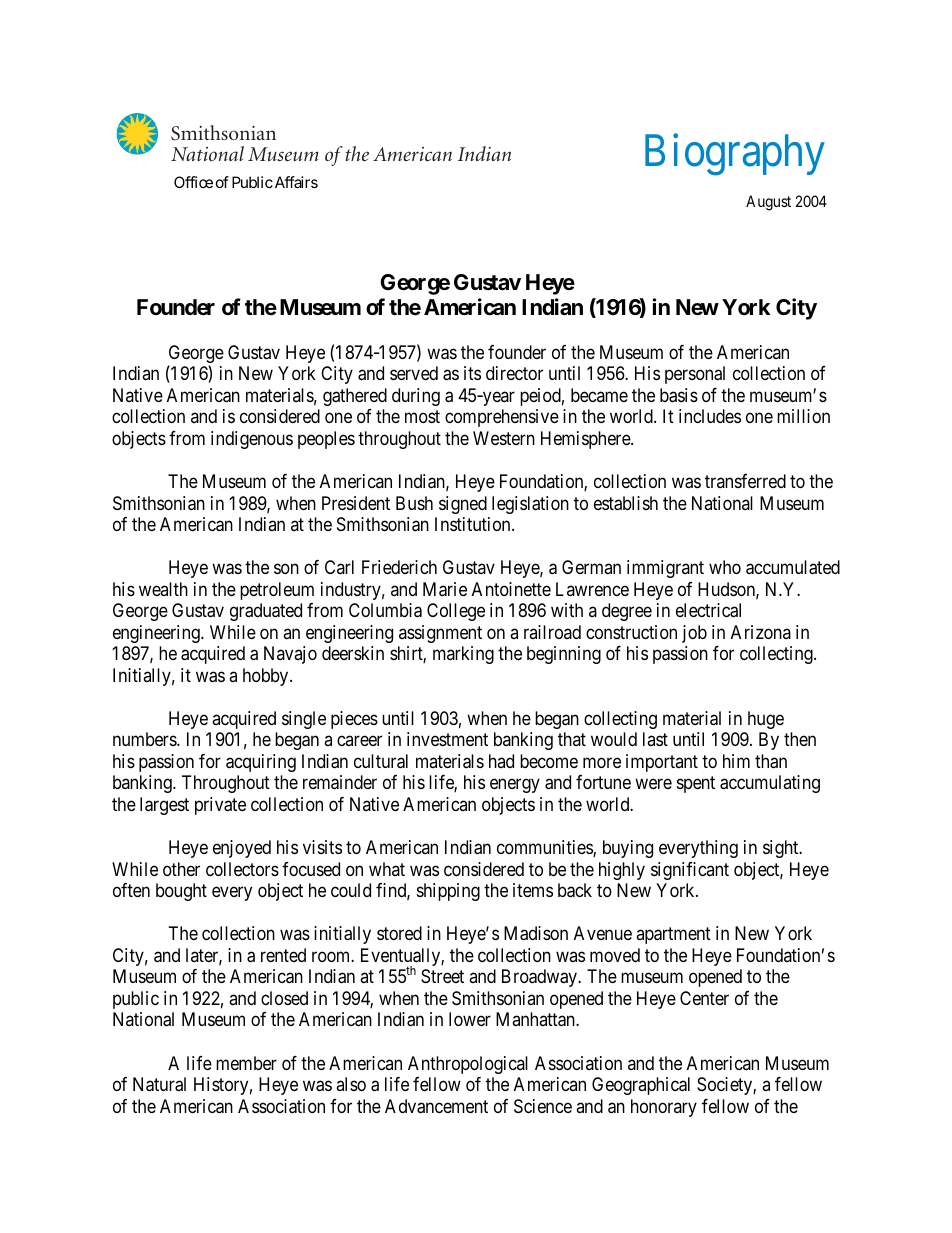  Describe the element at coordinates (694, 634) in the screenshot. I see `job` at that location.
